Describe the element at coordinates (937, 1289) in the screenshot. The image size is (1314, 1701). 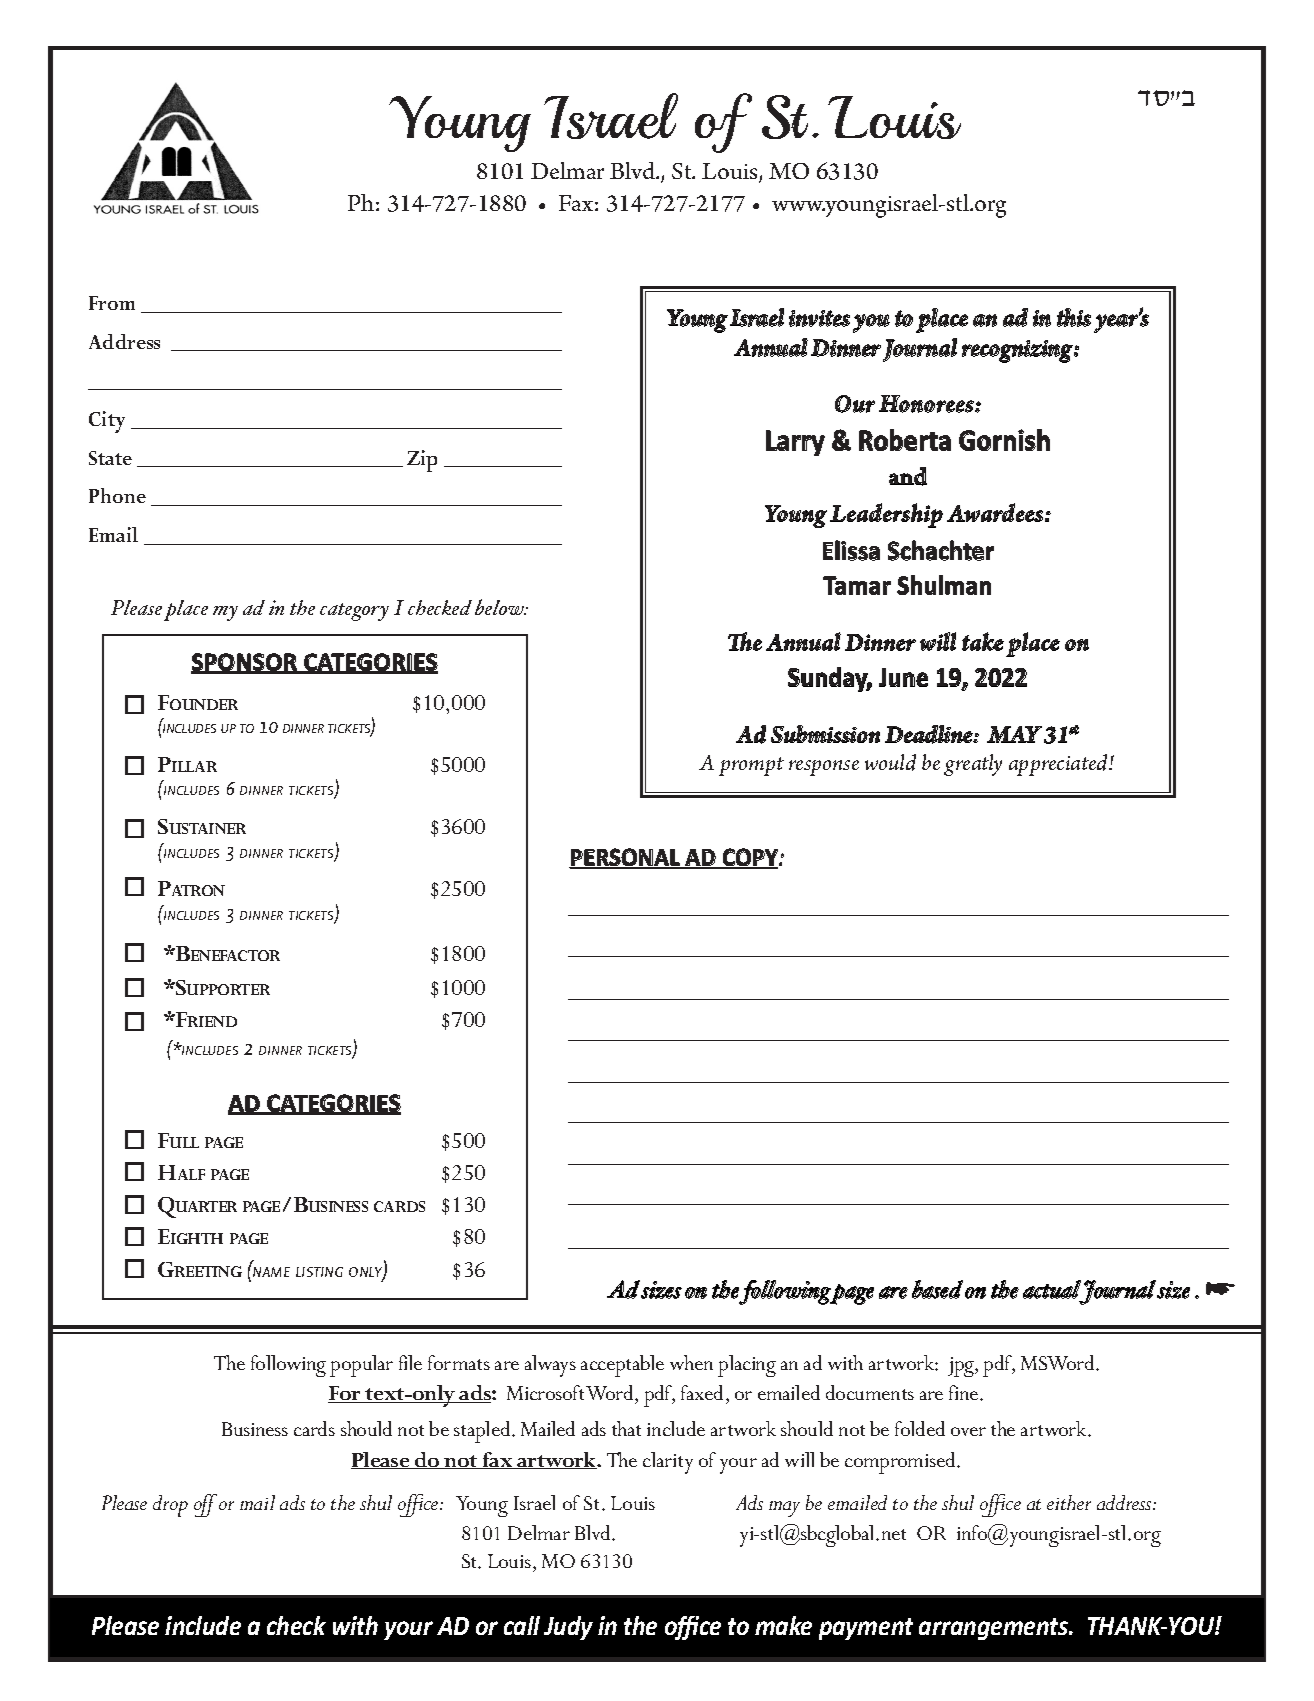
I see `based` at that location.
